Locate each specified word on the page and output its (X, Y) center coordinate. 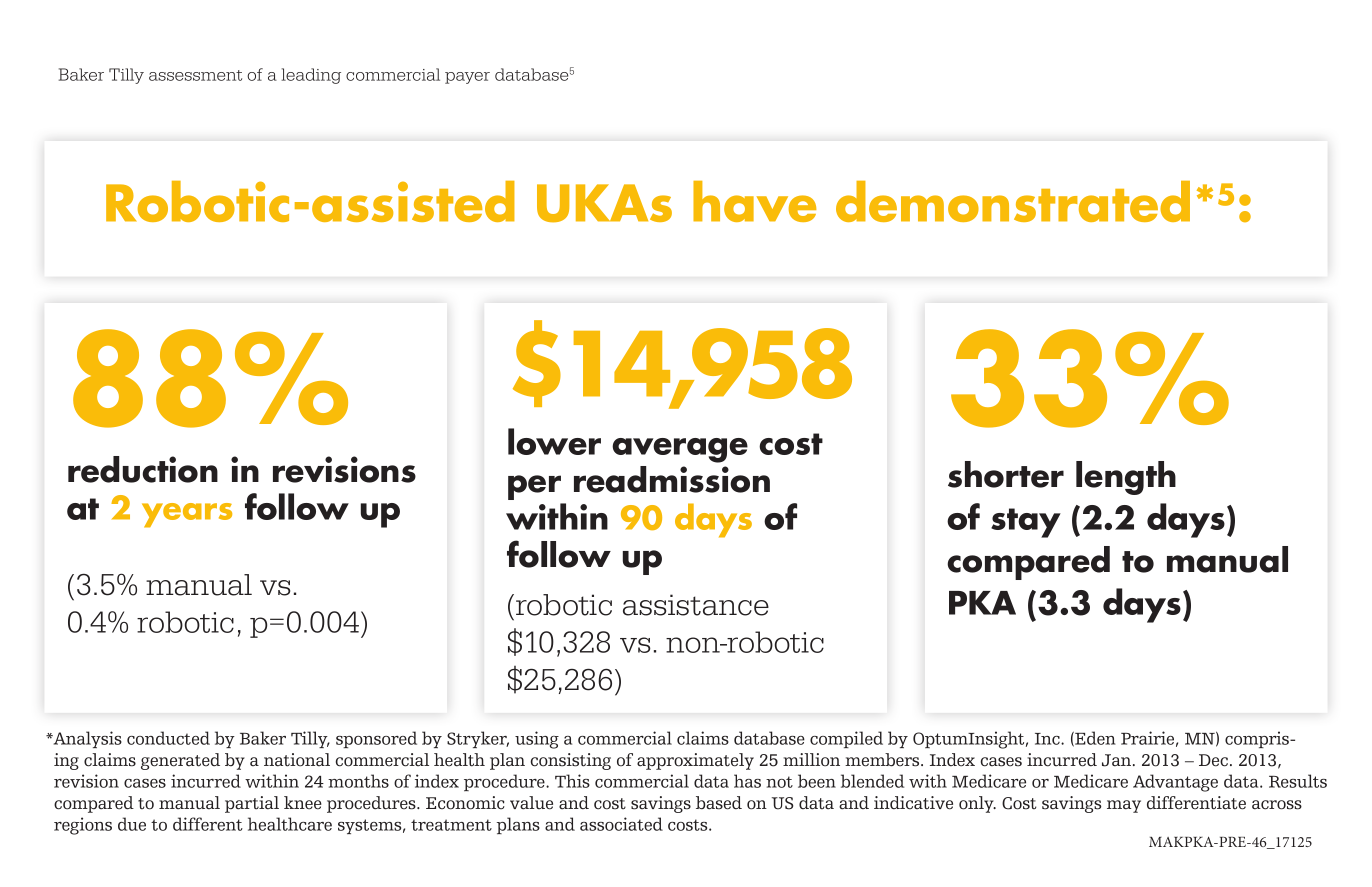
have (754, 201)
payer (467, 78)
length (1126, 478)
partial (252, 804)
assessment (195, 75)
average (680, 450)
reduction (143, 469)
